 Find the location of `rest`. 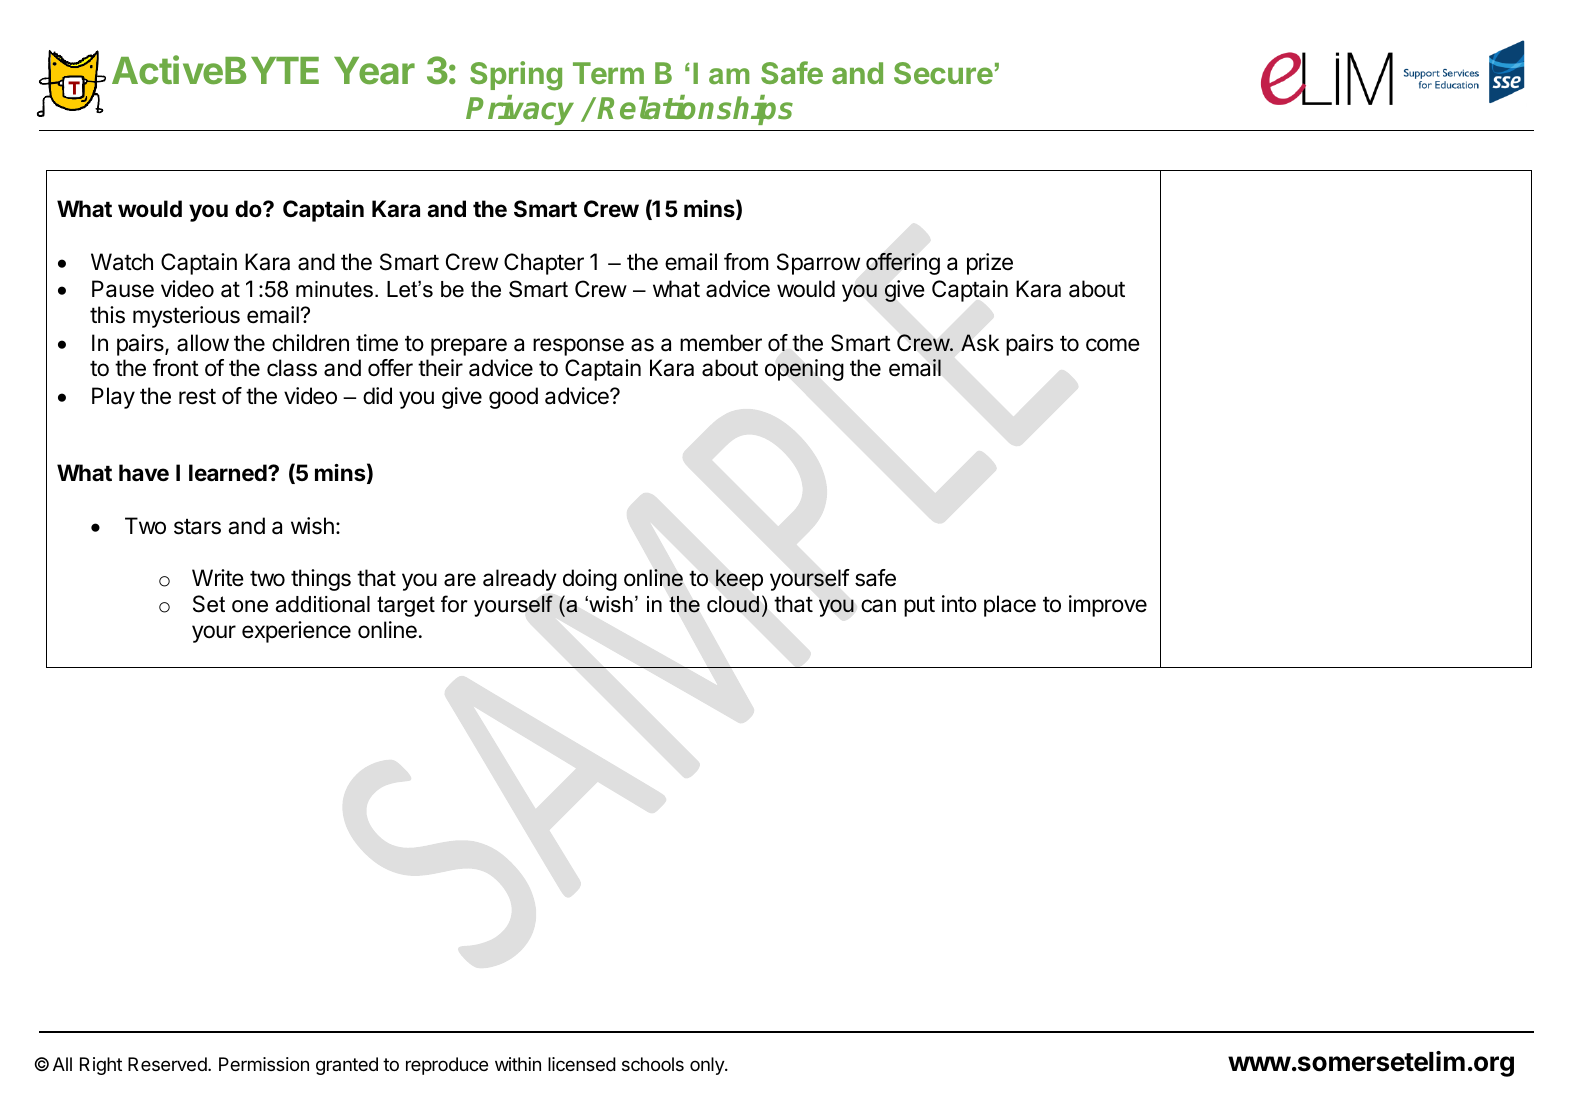

rest is located at coordinates (197, 397).
